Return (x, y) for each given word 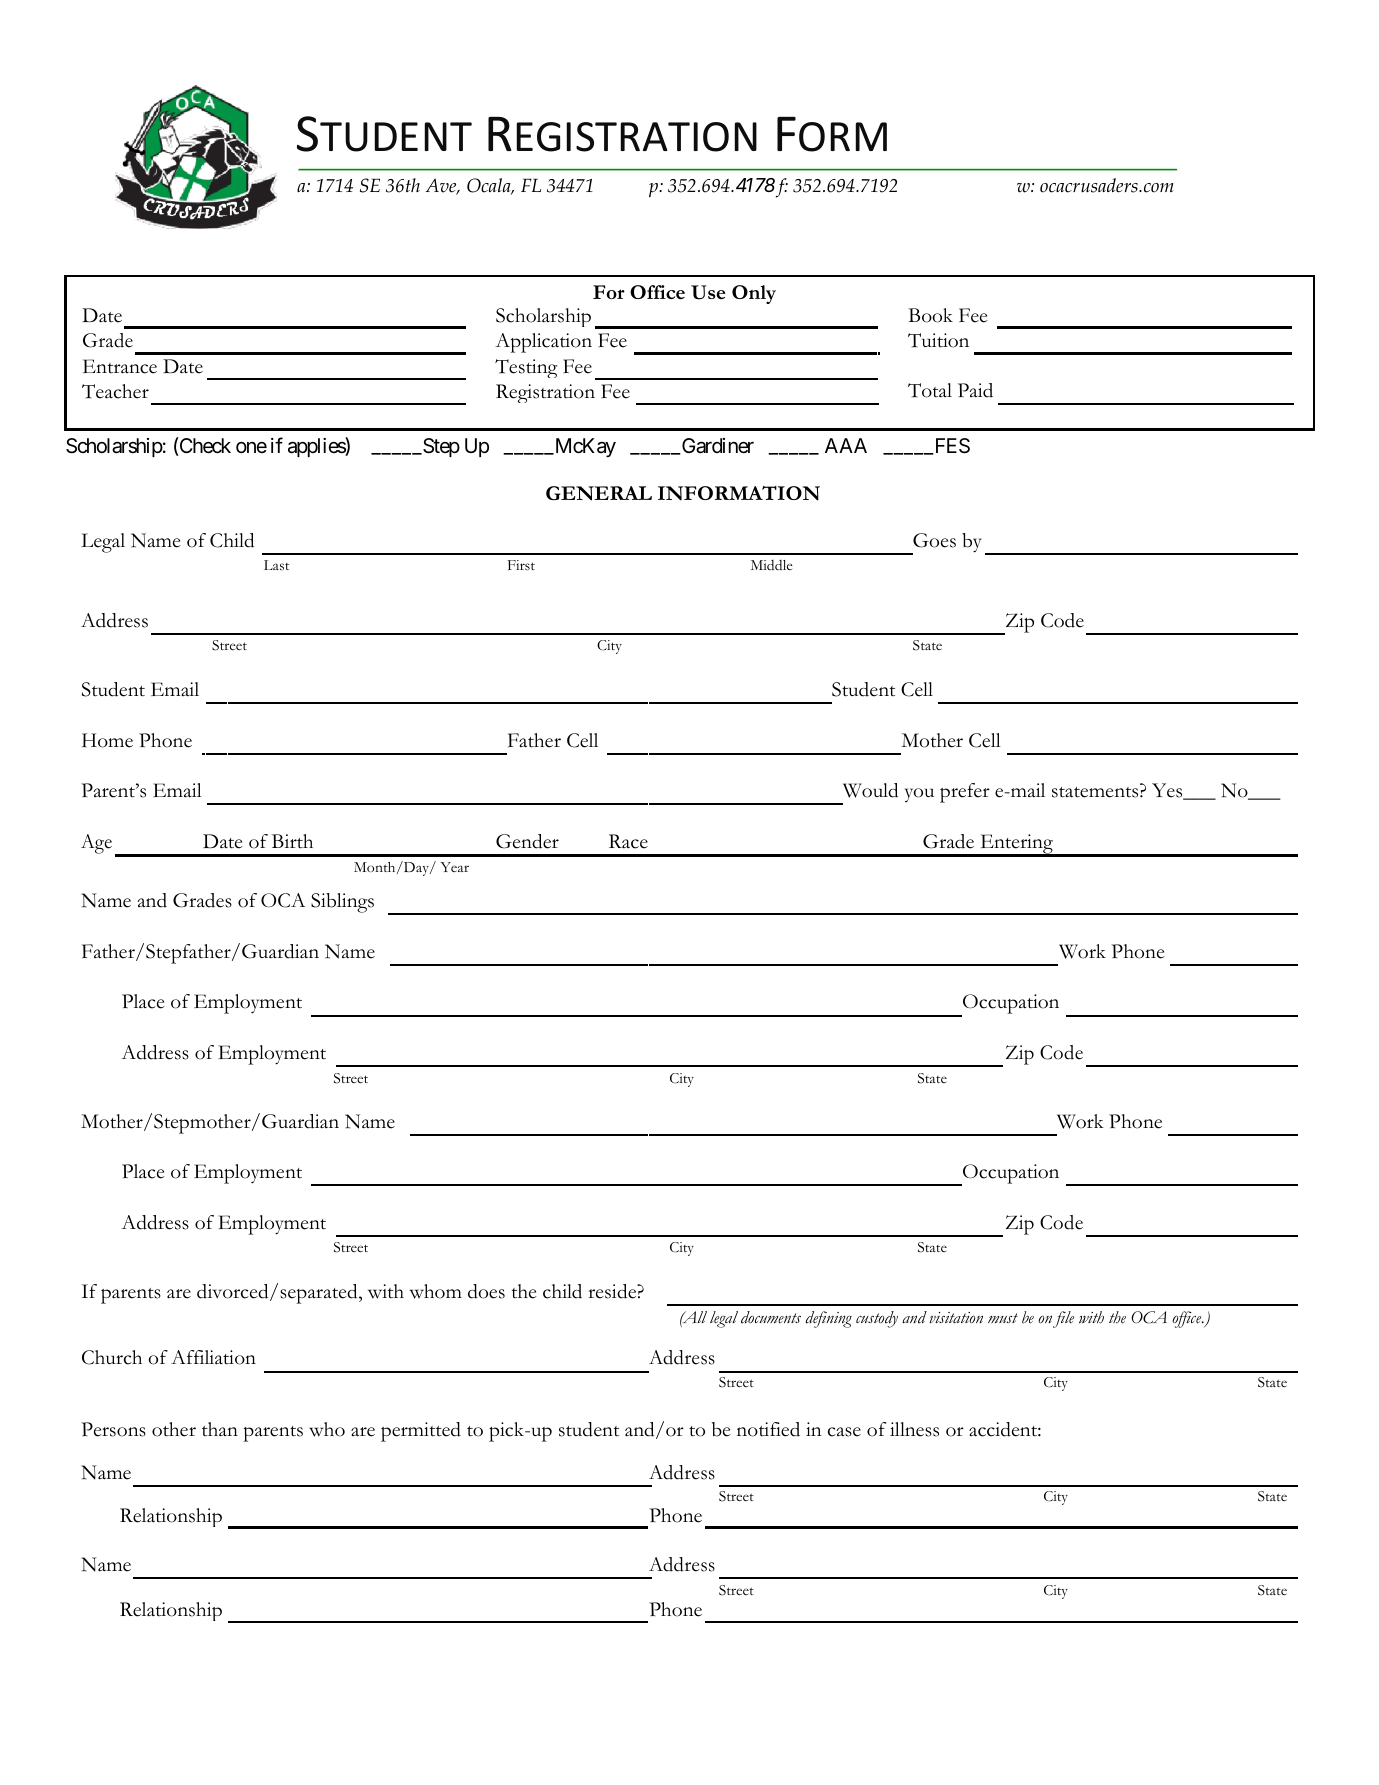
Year (454, 867)
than (220, 1429)
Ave (442, 186)
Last (276, 565)
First (521, 565)
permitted (421, 1432)
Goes (934, 540)
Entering (1016, 845)
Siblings (342, 903)
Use (708, 292)
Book (930, 315)
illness (914, 1429)
